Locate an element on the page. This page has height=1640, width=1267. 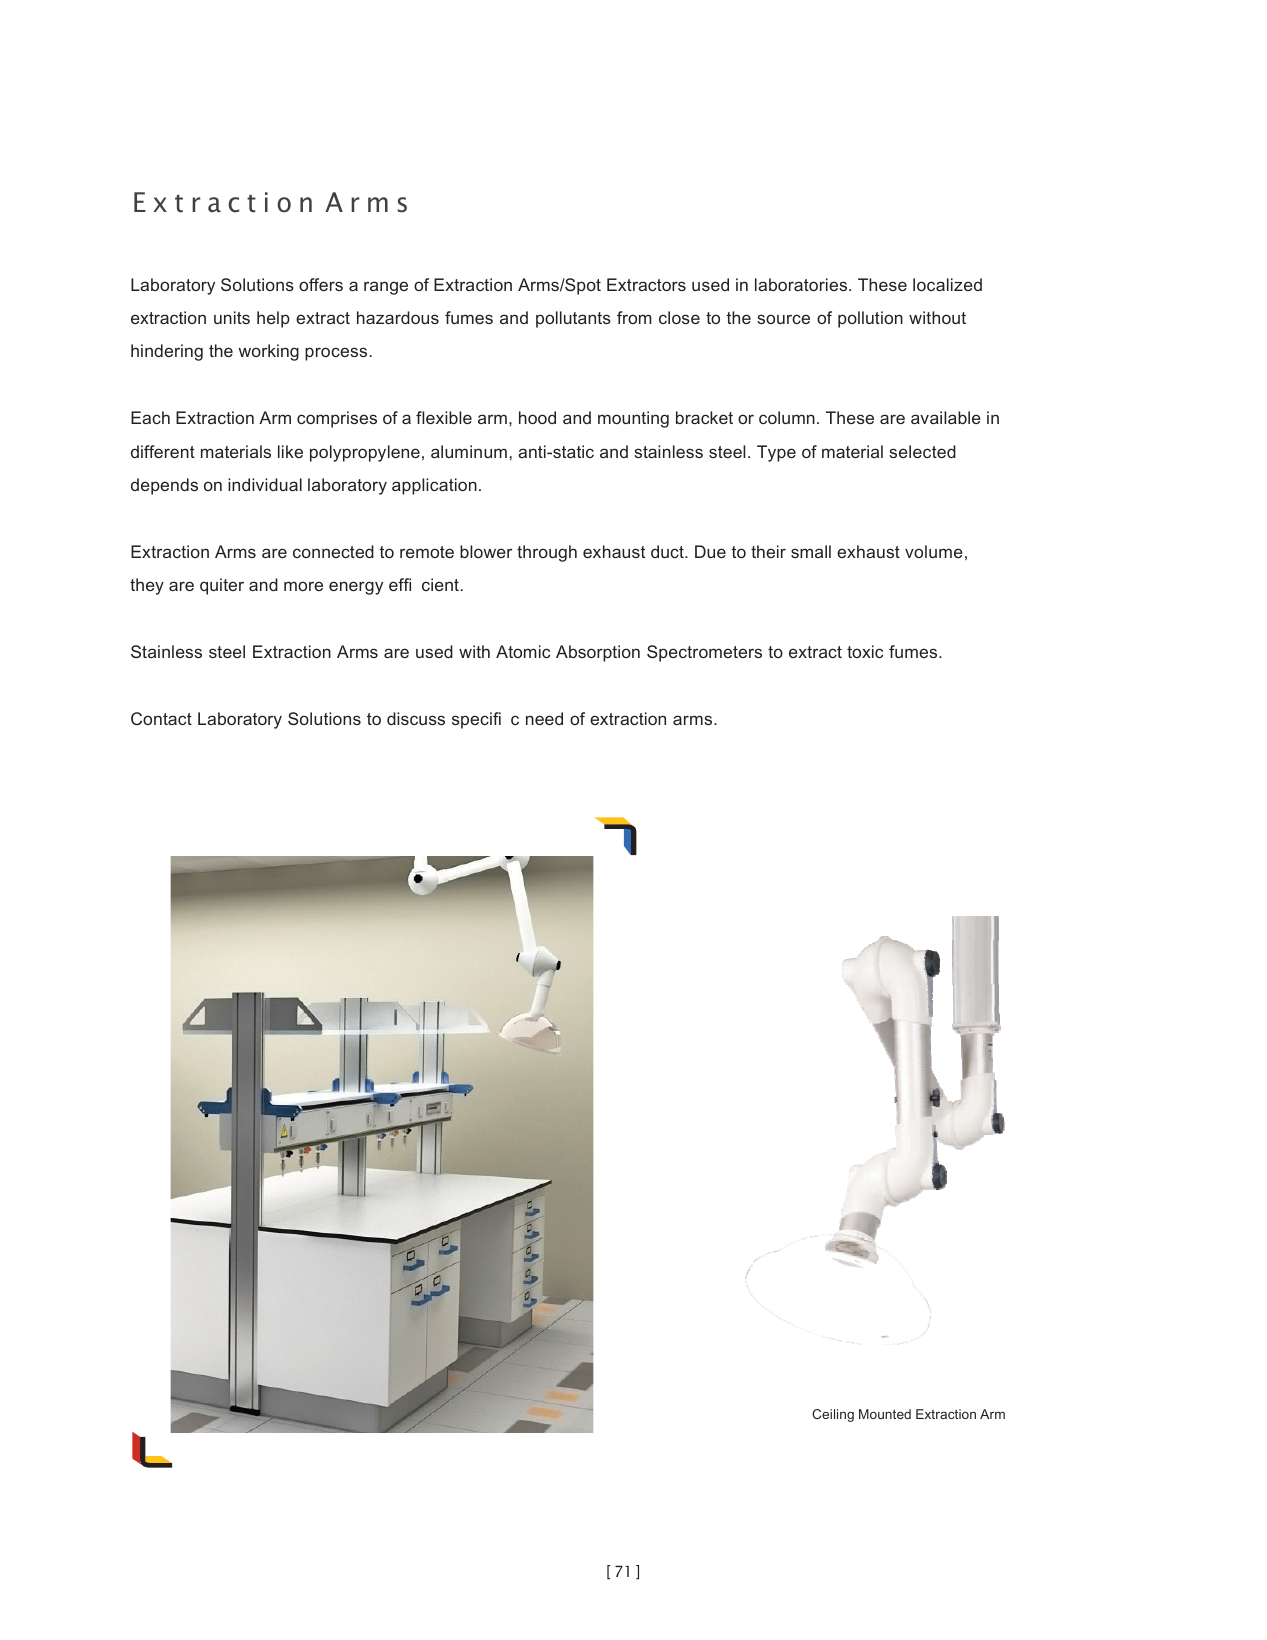
Contact is located at coordinates (161, 718).
